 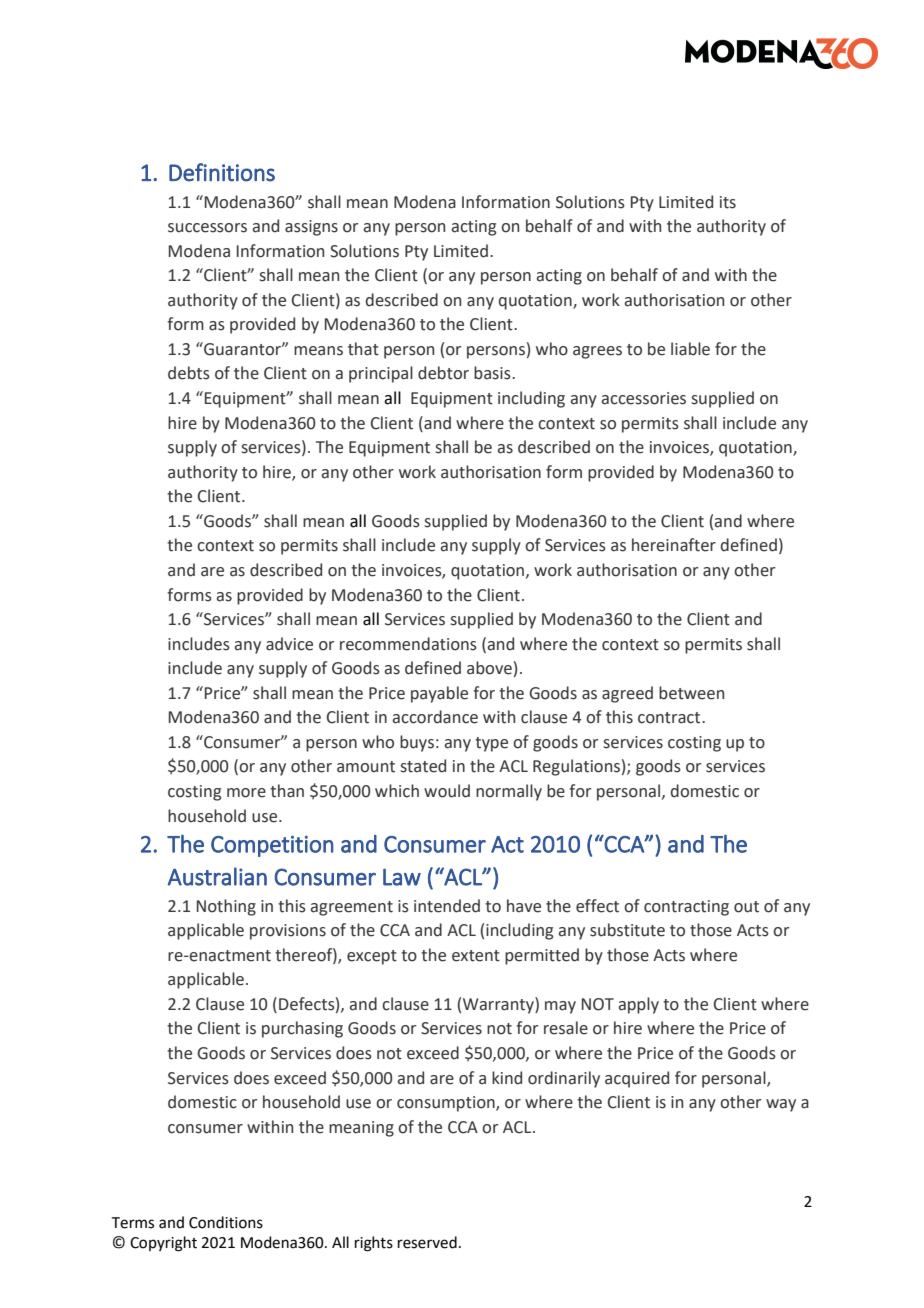 I want to click on assigns, so click(x=311, y=228).
